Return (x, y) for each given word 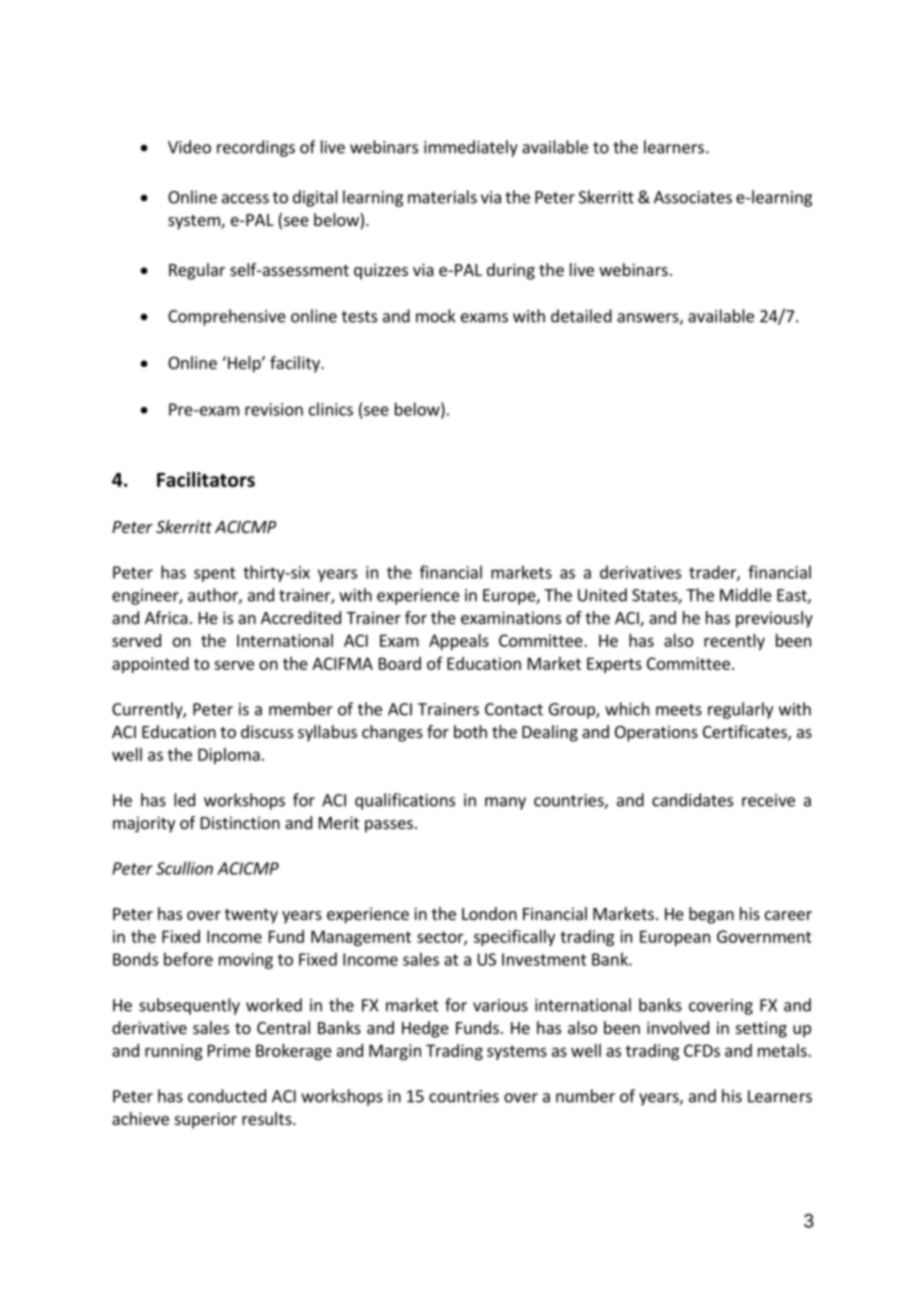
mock (436, 316)
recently (734, 642)
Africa (166, 617)
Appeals (459, 642)
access (245, 199)
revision (274, 409)
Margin (395, 1052)
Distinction (240, 822)
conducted (227, 1096)
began (711, 915)
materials (442, 197)
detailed (581, 316)
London (489, 913)
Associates (693, 197)
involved (678, 1027)
